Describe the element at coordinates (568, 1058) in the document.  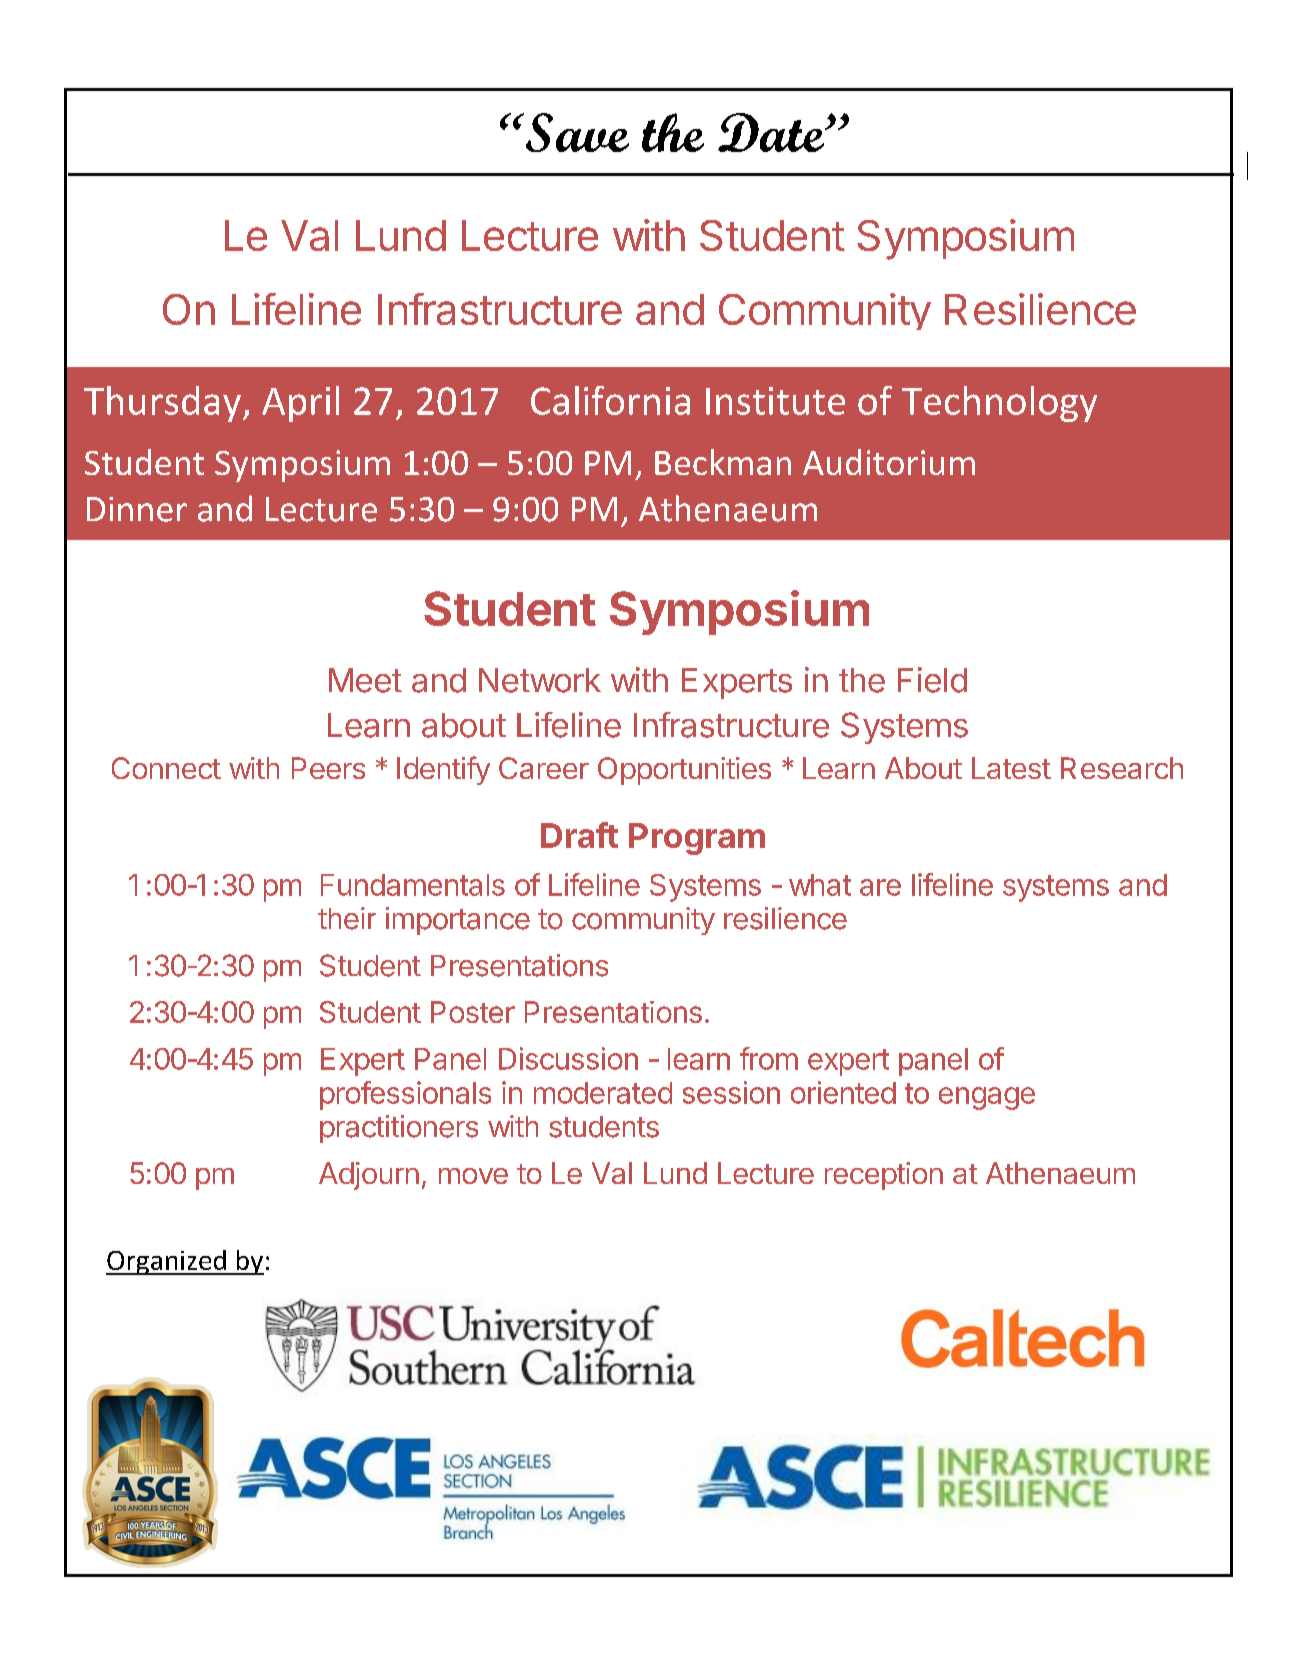
I see `Discussion` at that location.
